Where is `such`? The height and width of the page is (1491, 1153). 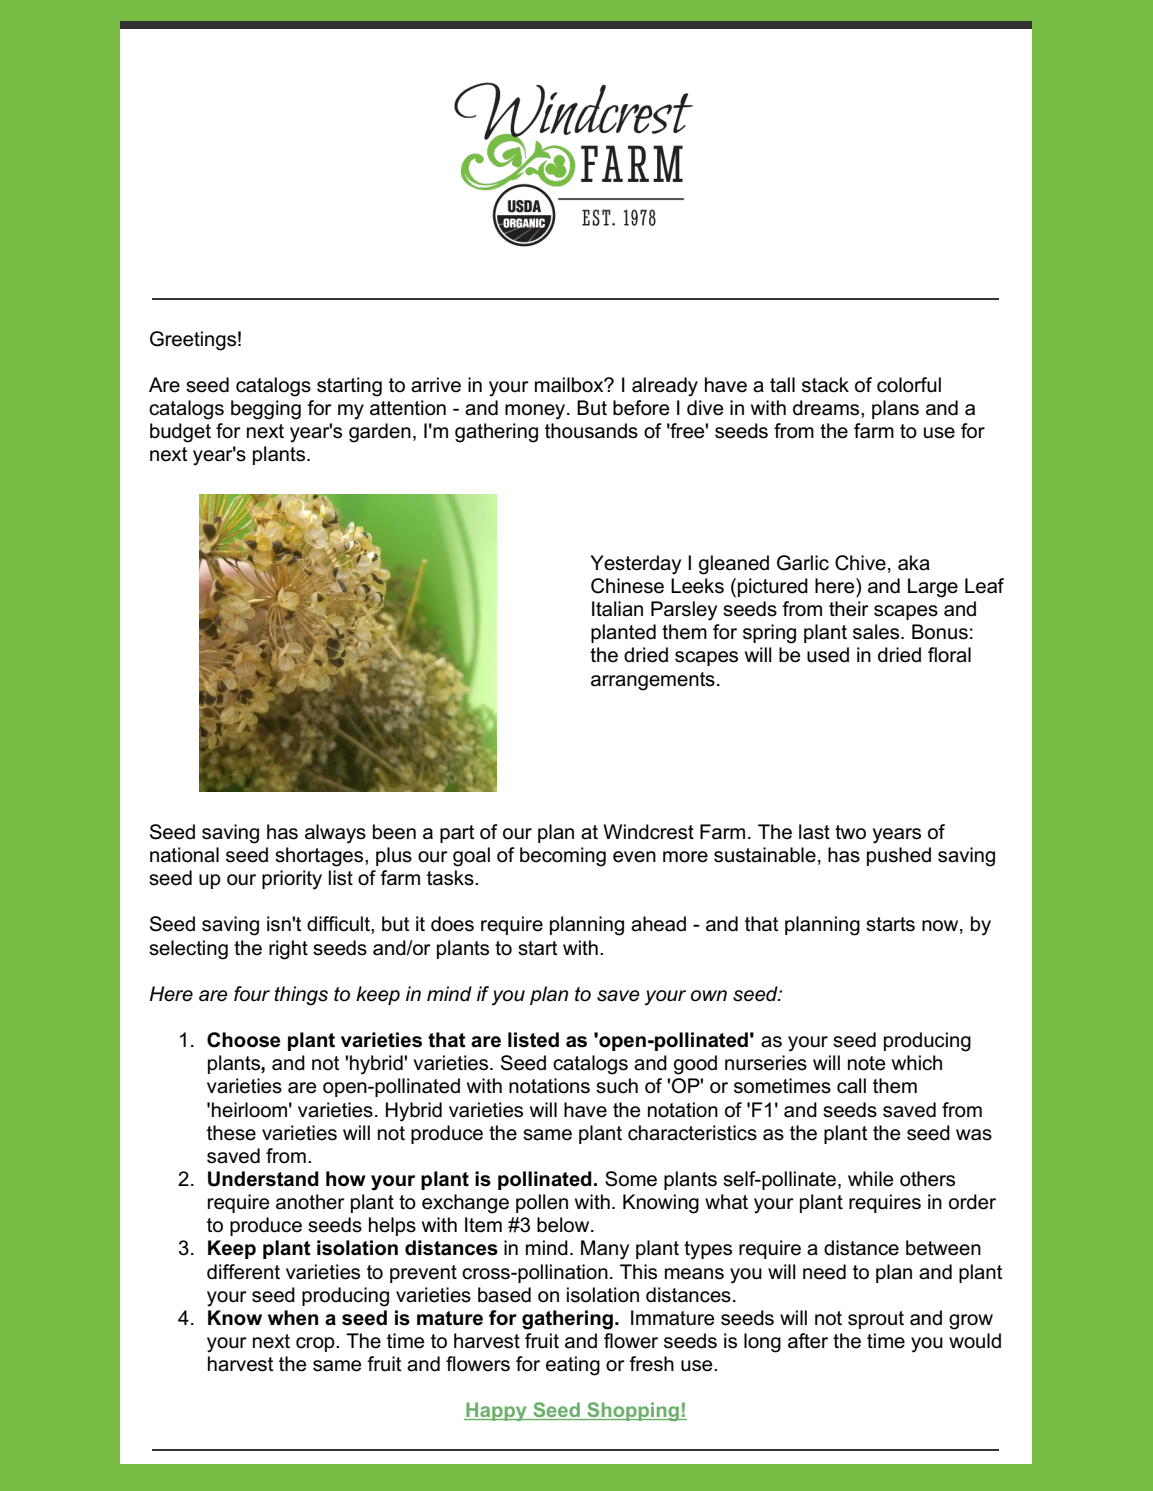 such is located at coordinates (617, 1086).
